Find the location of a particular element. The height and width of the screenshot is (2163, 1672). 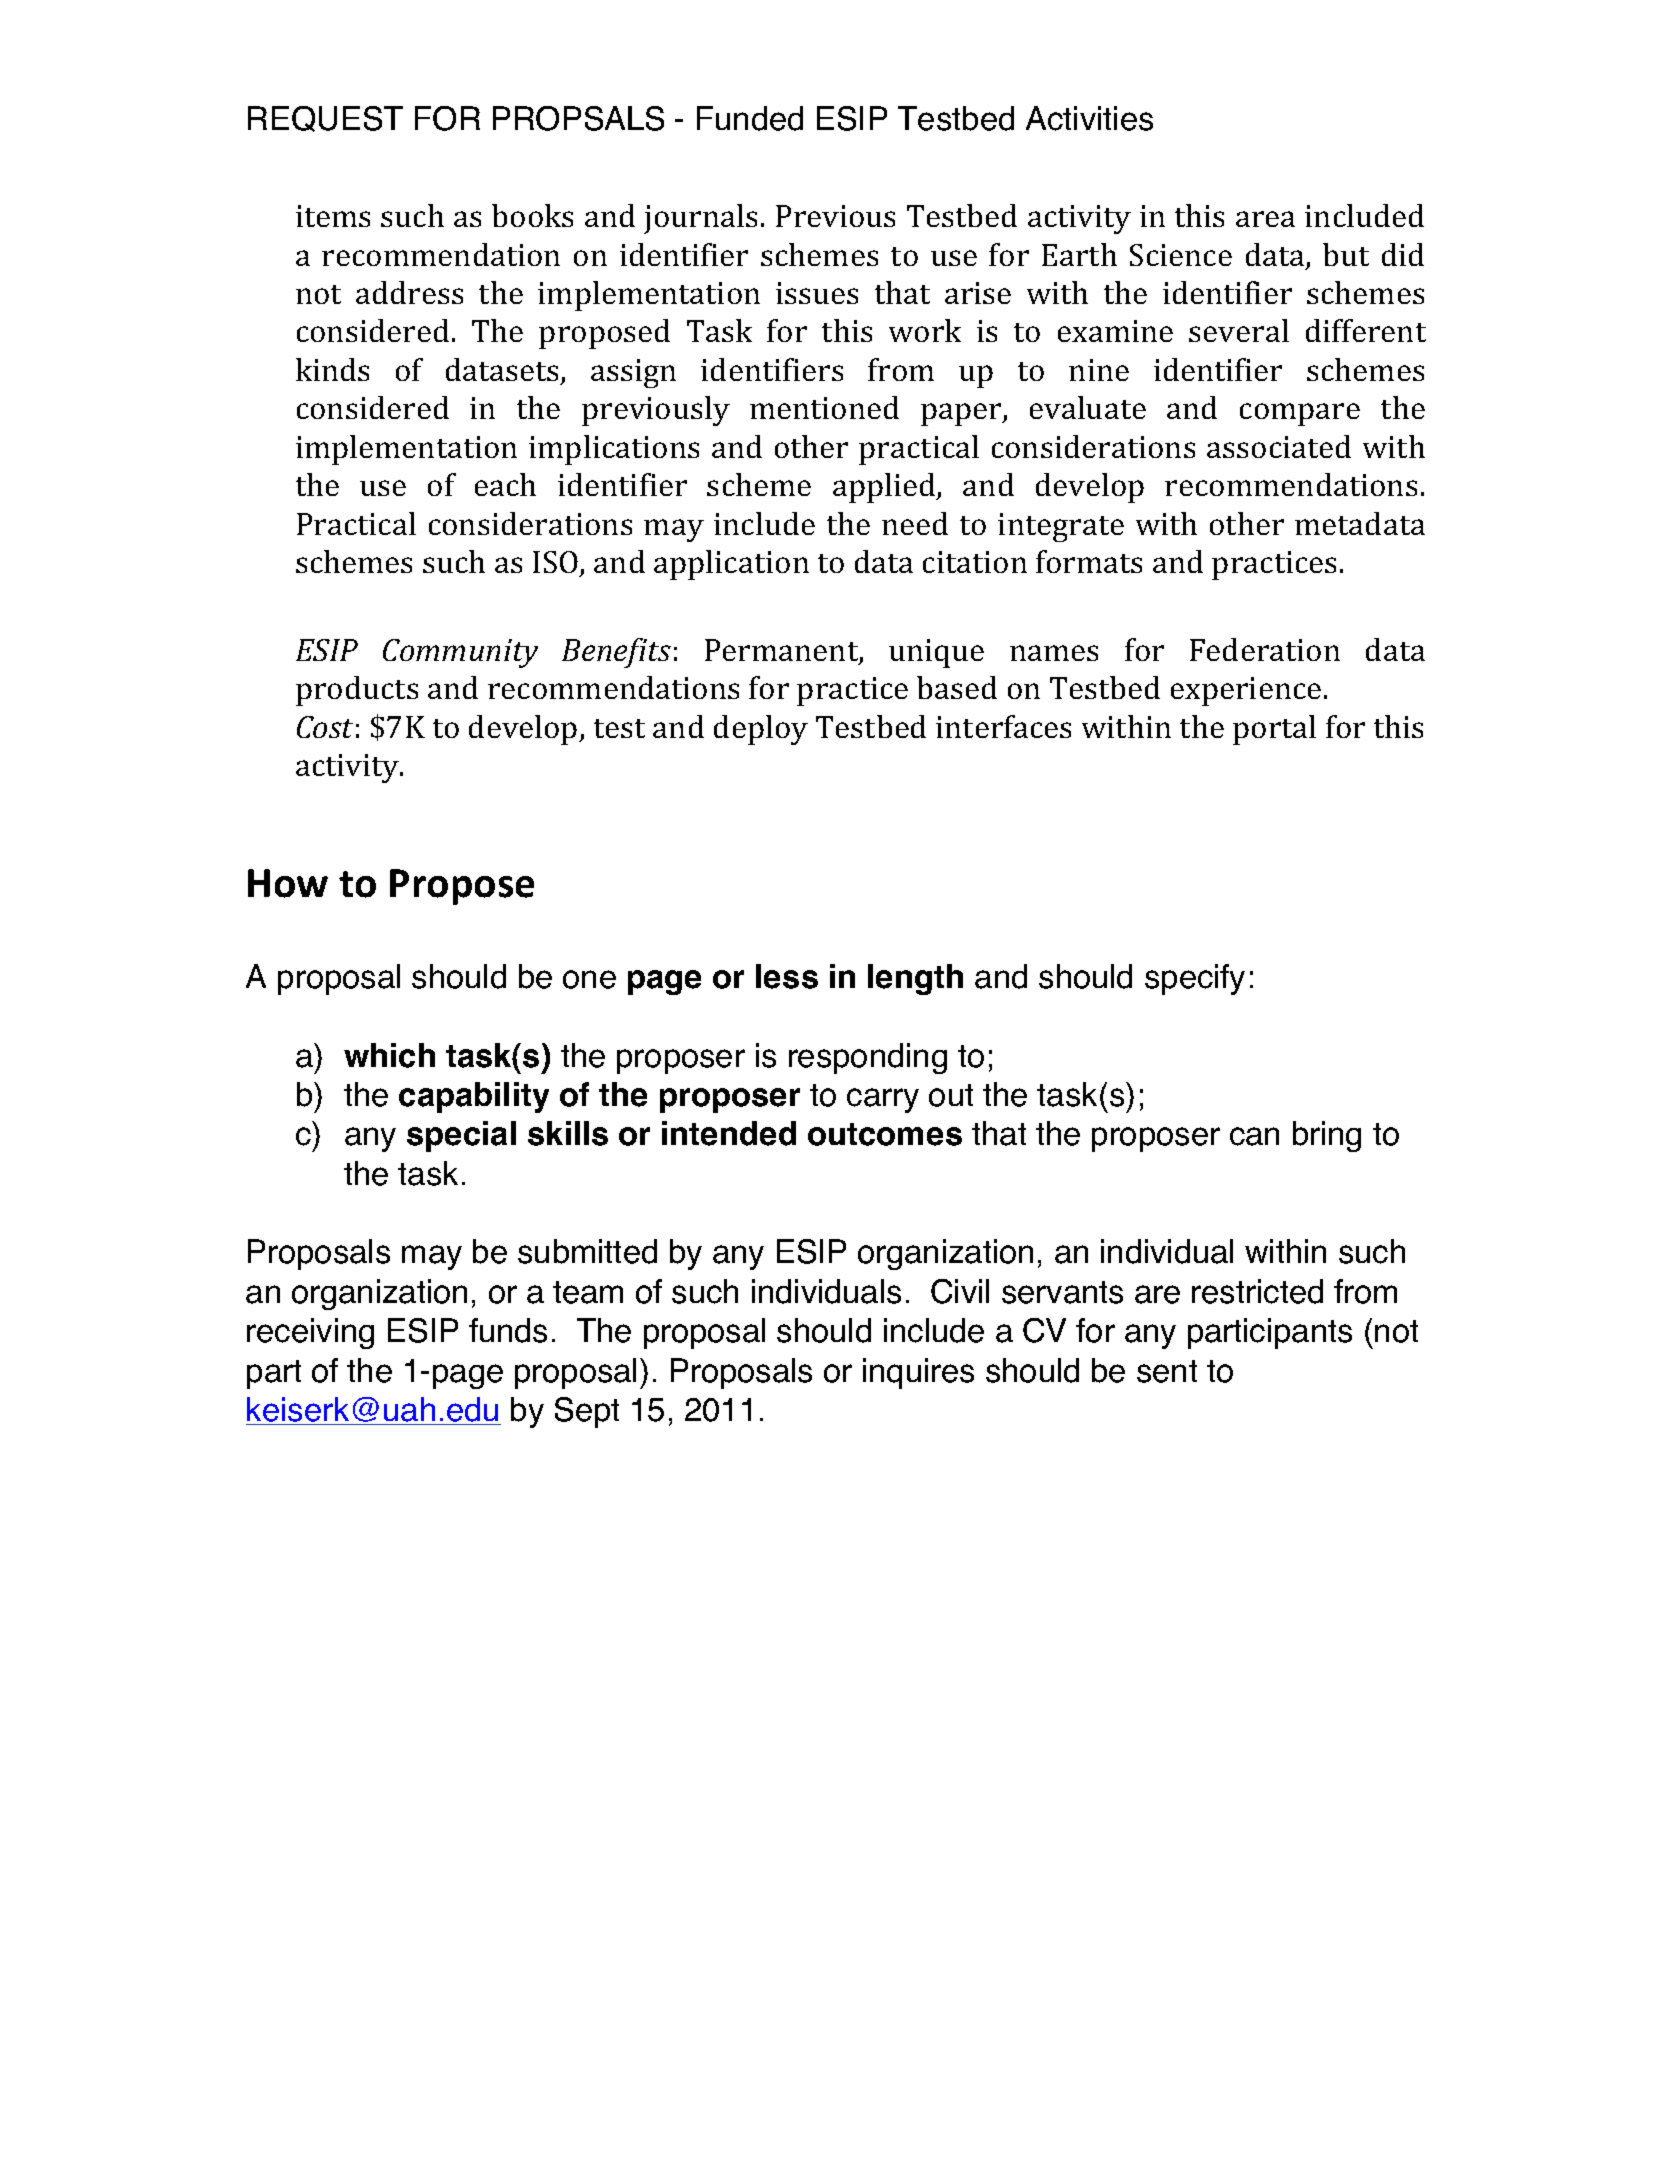

Funded is located at coordinates (750, 118).
